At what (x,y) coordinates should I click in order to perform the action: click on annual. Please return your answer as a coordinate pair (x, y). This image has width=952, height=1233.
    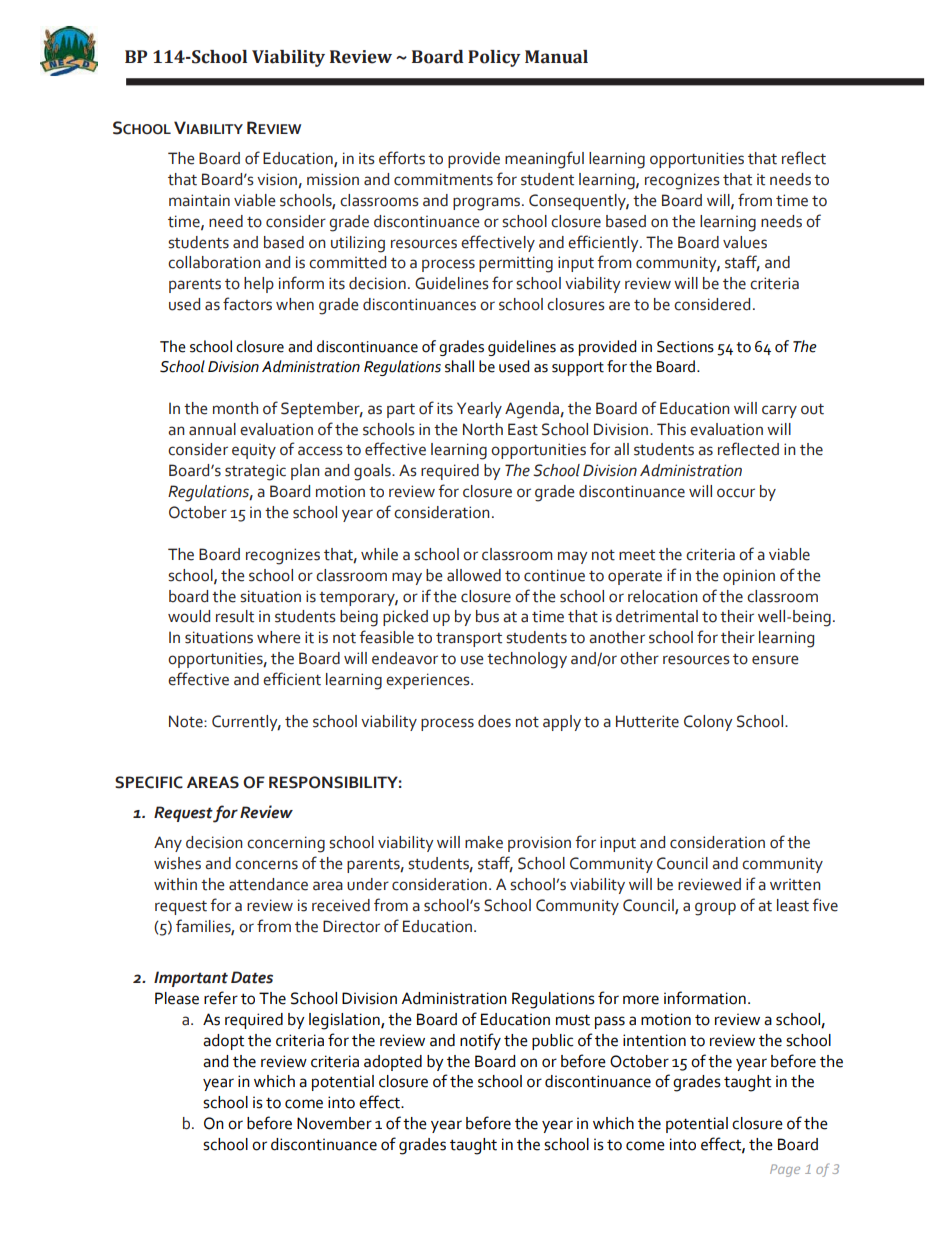
    Looking at the image, I should click on (212, 429).
